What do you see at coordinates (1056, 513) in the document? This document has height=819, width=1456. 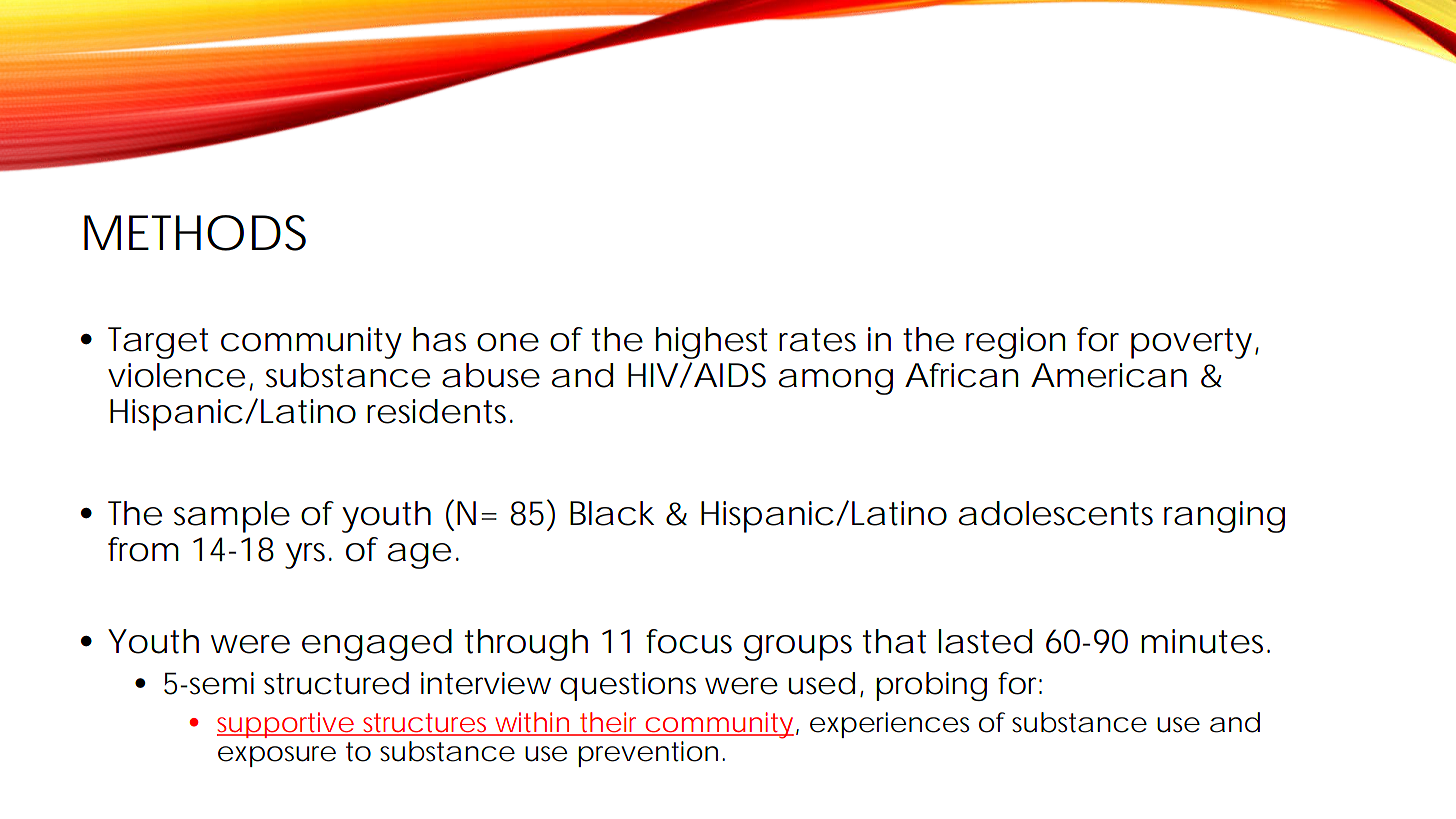 I see `adolescents` at bounding box center [1056, 513].
